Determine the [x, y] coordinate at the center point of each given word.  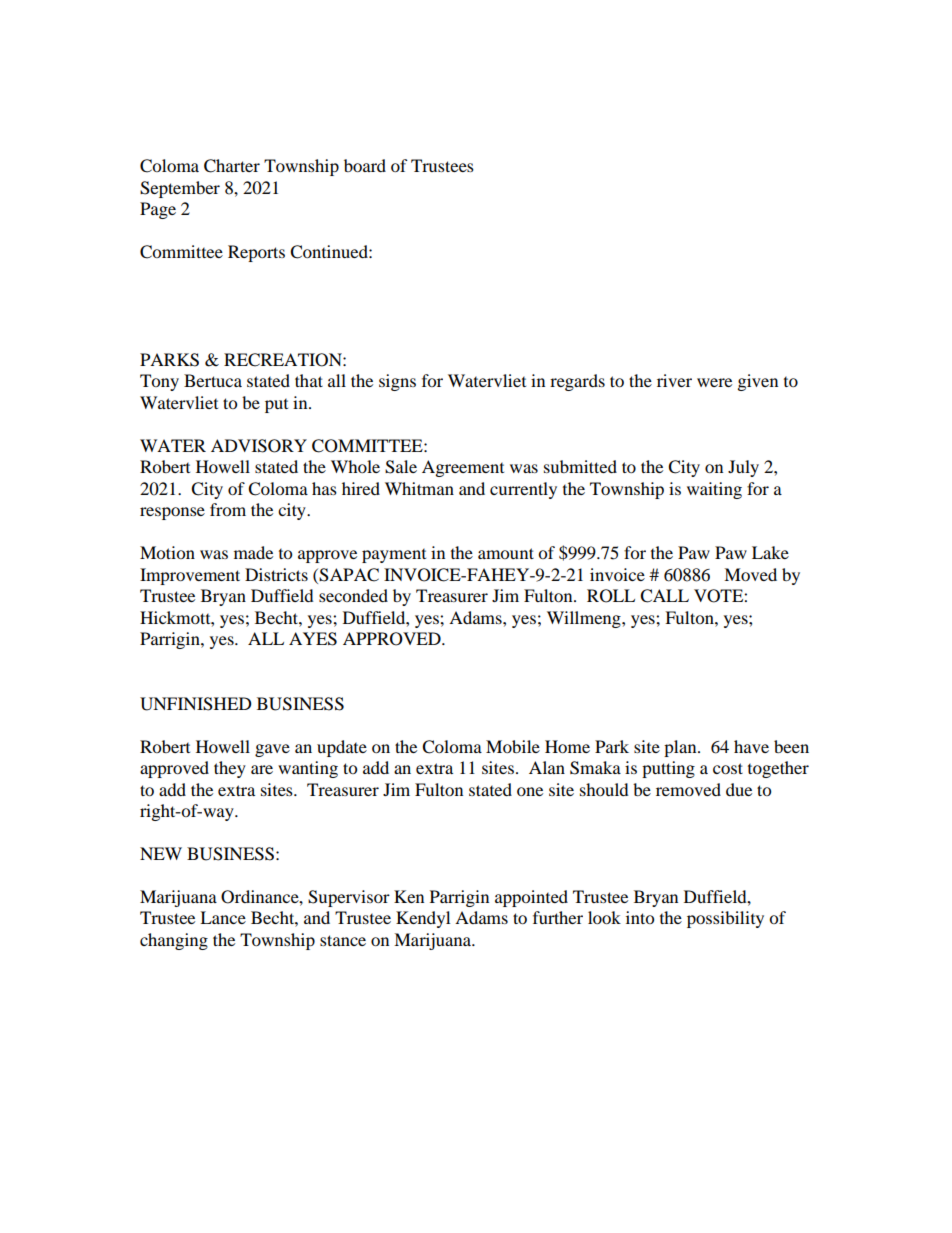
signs [397, 382]
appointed [531, 898]
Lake [770, 552]
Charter [232, 166]
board [365, 165]
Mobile [513, 746]
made [253, 552]
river [674, 380]
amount [506, 553]
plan [681, 748]
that [309, 380]
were [714, 382]
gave [272, 750]
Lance [223, 917]
